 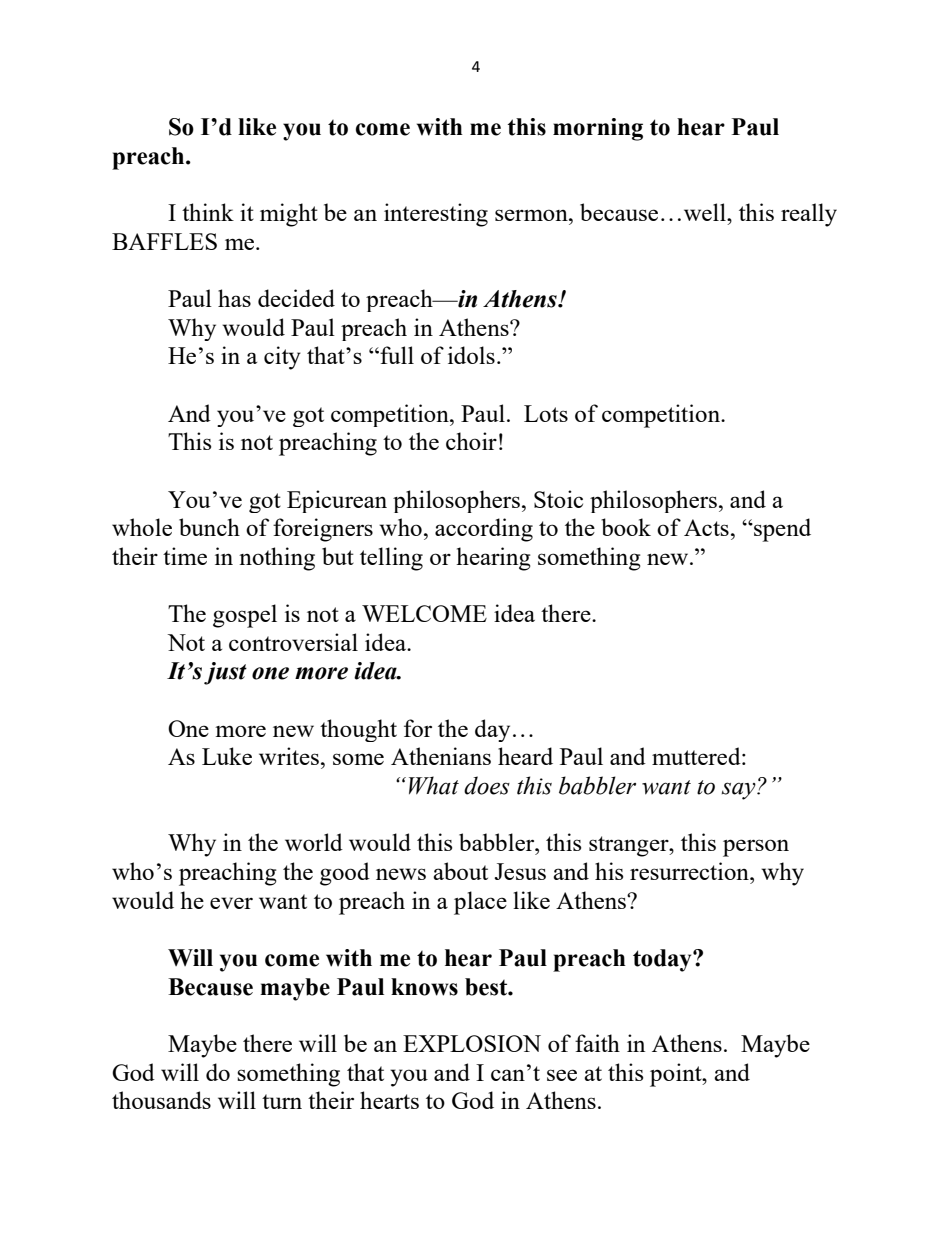 I want to click on thousands, so click(x=161, y=1100).
